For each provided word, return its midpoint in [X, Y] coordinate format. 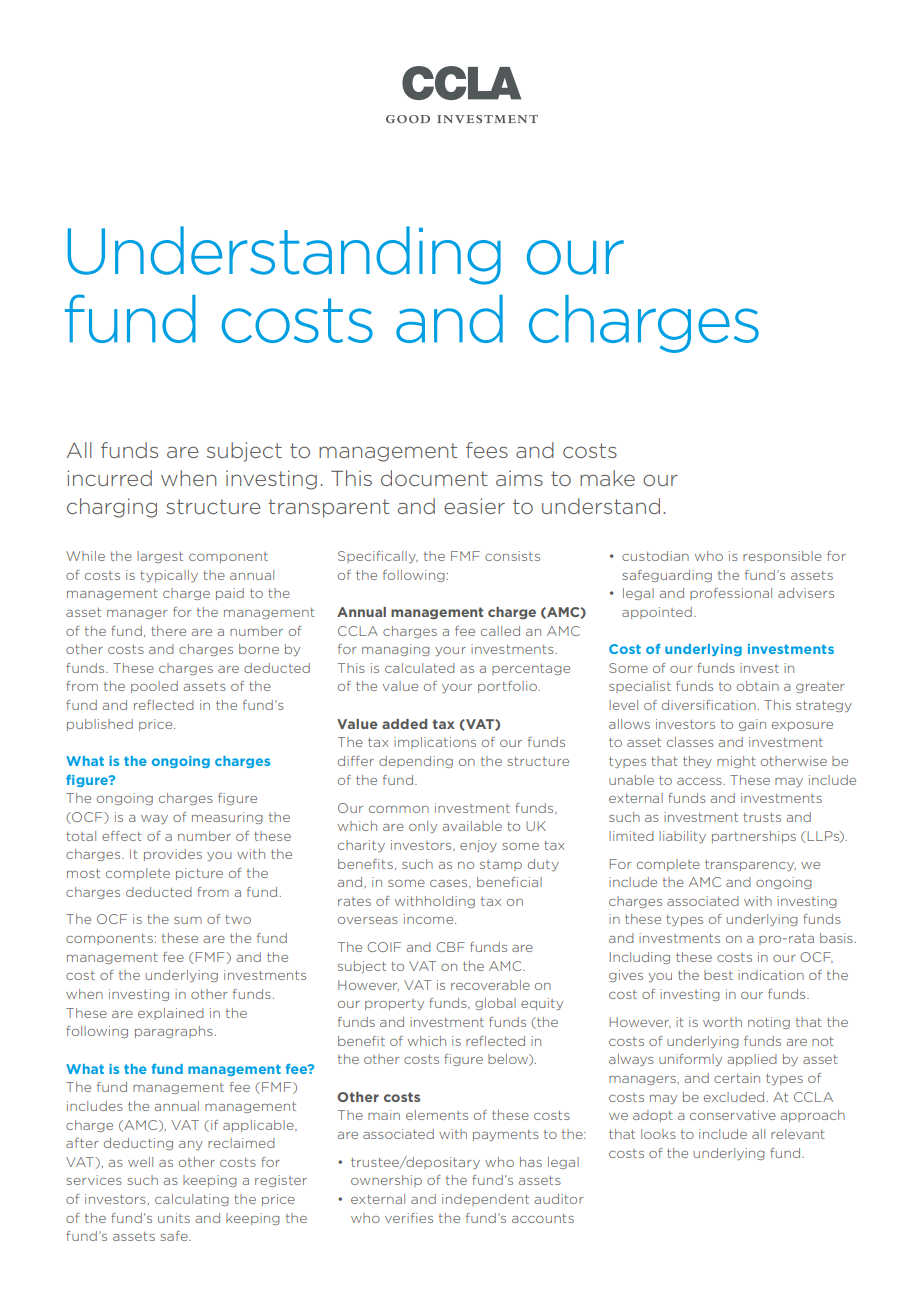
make [607, 478]
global [495, 1004]
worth [722, 1022]
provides [173, 855]
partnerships [754, 837]
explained [171, 1014]
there [168, 631]
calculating [192, 1200]
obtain [758, 686]
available [472, 826]
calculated [420, 668]
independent [485, 1200]
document [434, 478]
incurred [109, 478]
